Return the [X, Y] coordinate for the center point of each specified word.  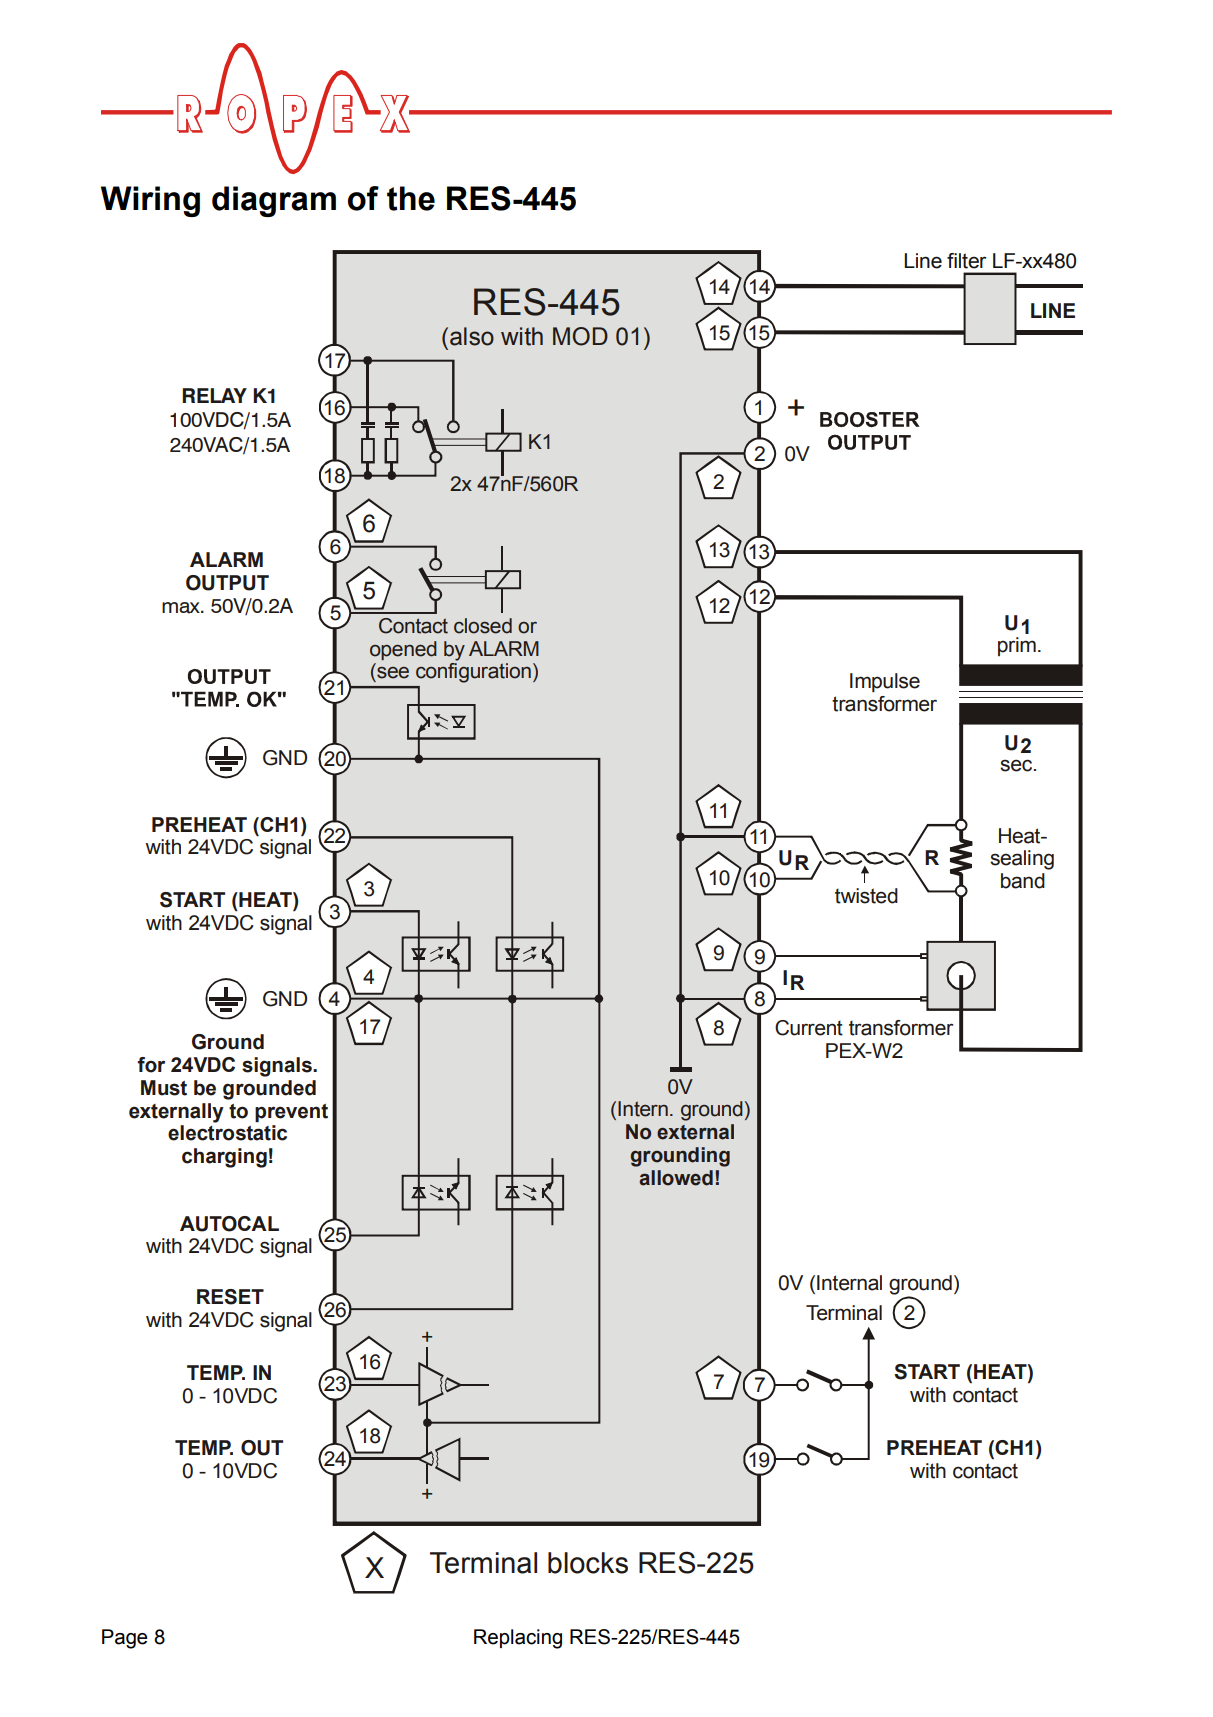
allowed [676, 1178]
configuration [473, 673]
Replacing [518, 1639]
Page [125, 1639]
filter [967, 261]
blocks [588, 1563]
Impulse [885, 682]
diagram [274, 201]
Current [809, 1028]
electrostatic [227, 1133]
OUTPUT [227, 583]
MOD [580, 336]
